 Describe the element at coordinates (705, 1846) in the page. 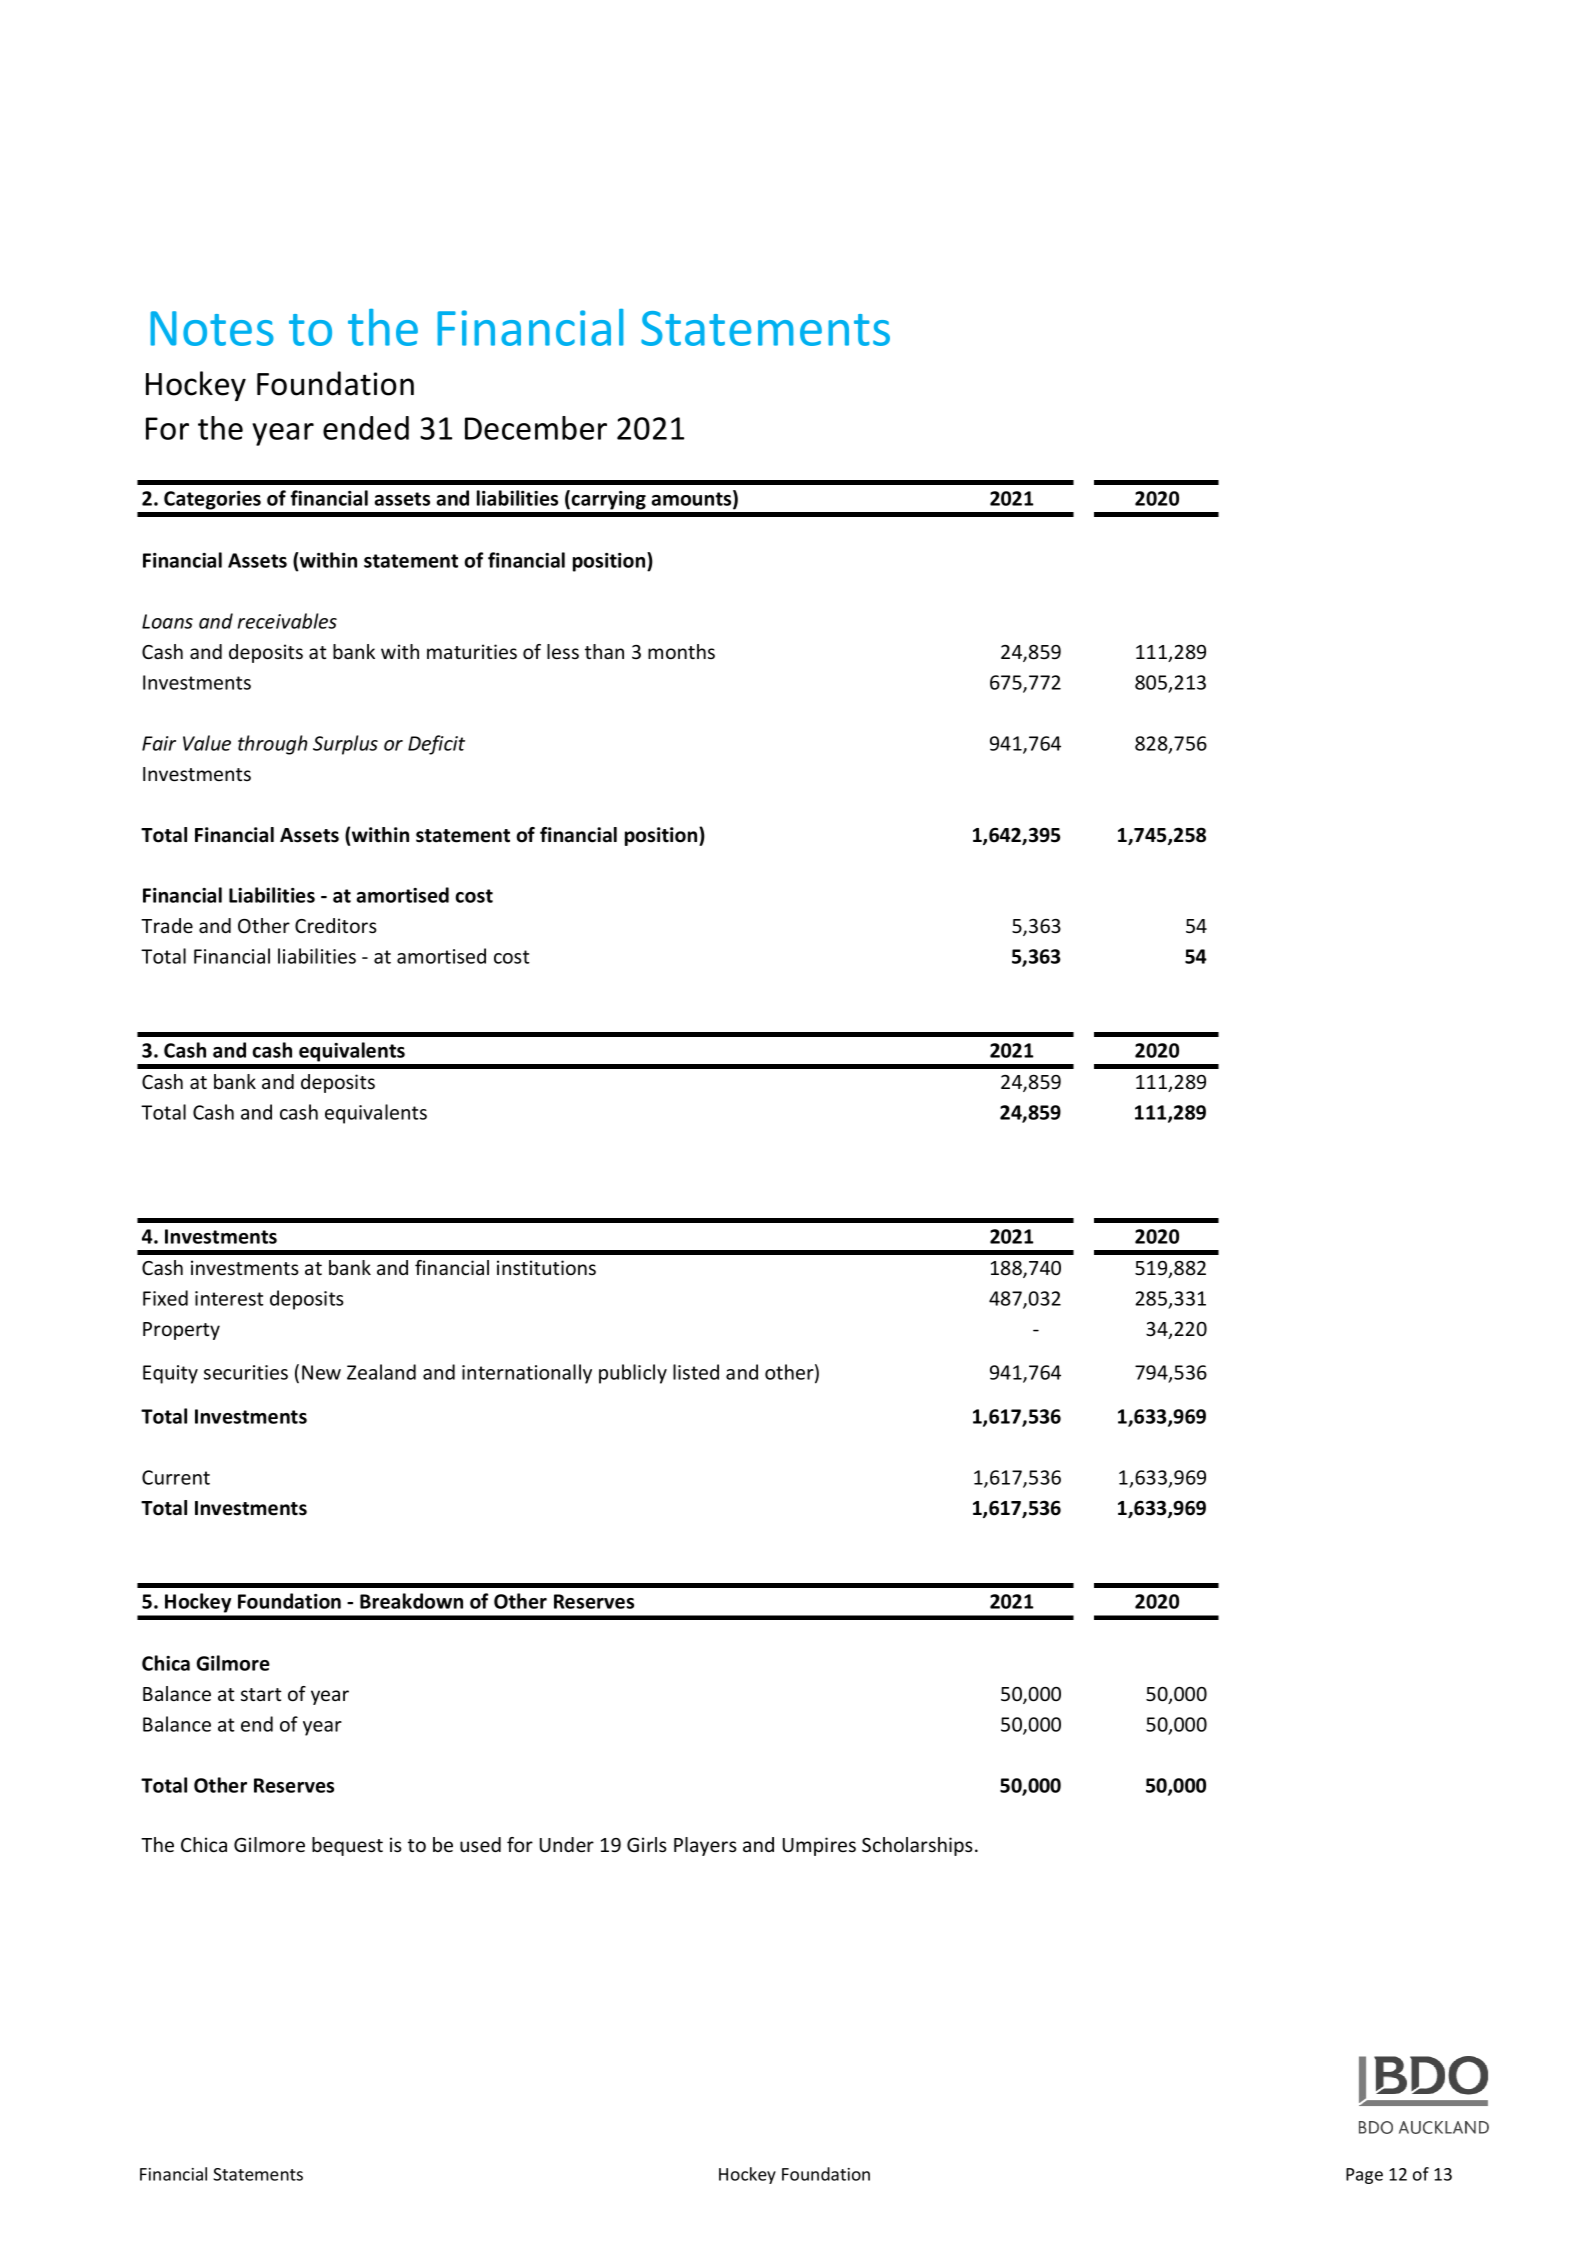

I see `Players` at that location.
